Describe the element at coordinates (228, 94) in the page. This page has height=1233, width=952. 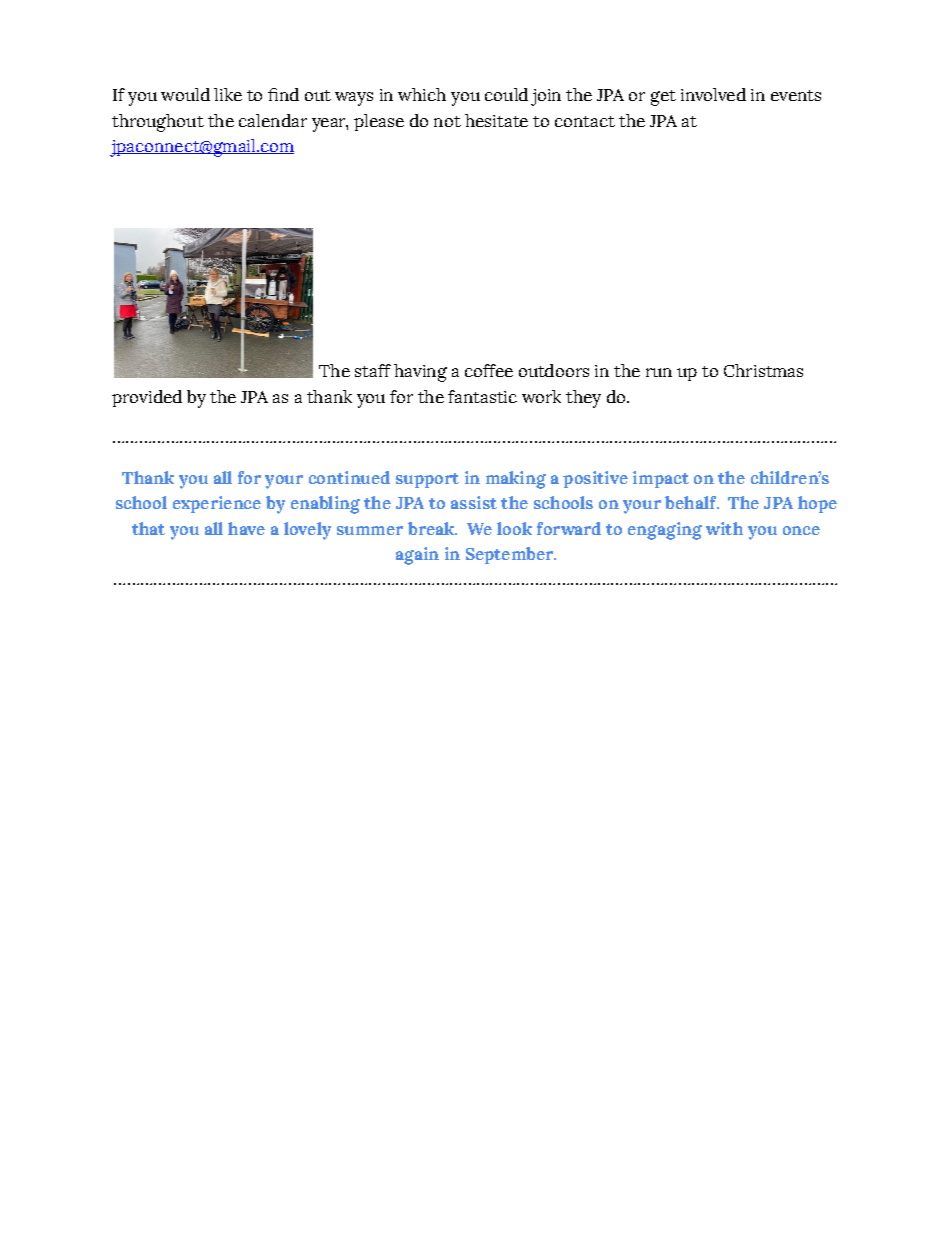
I see `like` at that location.
